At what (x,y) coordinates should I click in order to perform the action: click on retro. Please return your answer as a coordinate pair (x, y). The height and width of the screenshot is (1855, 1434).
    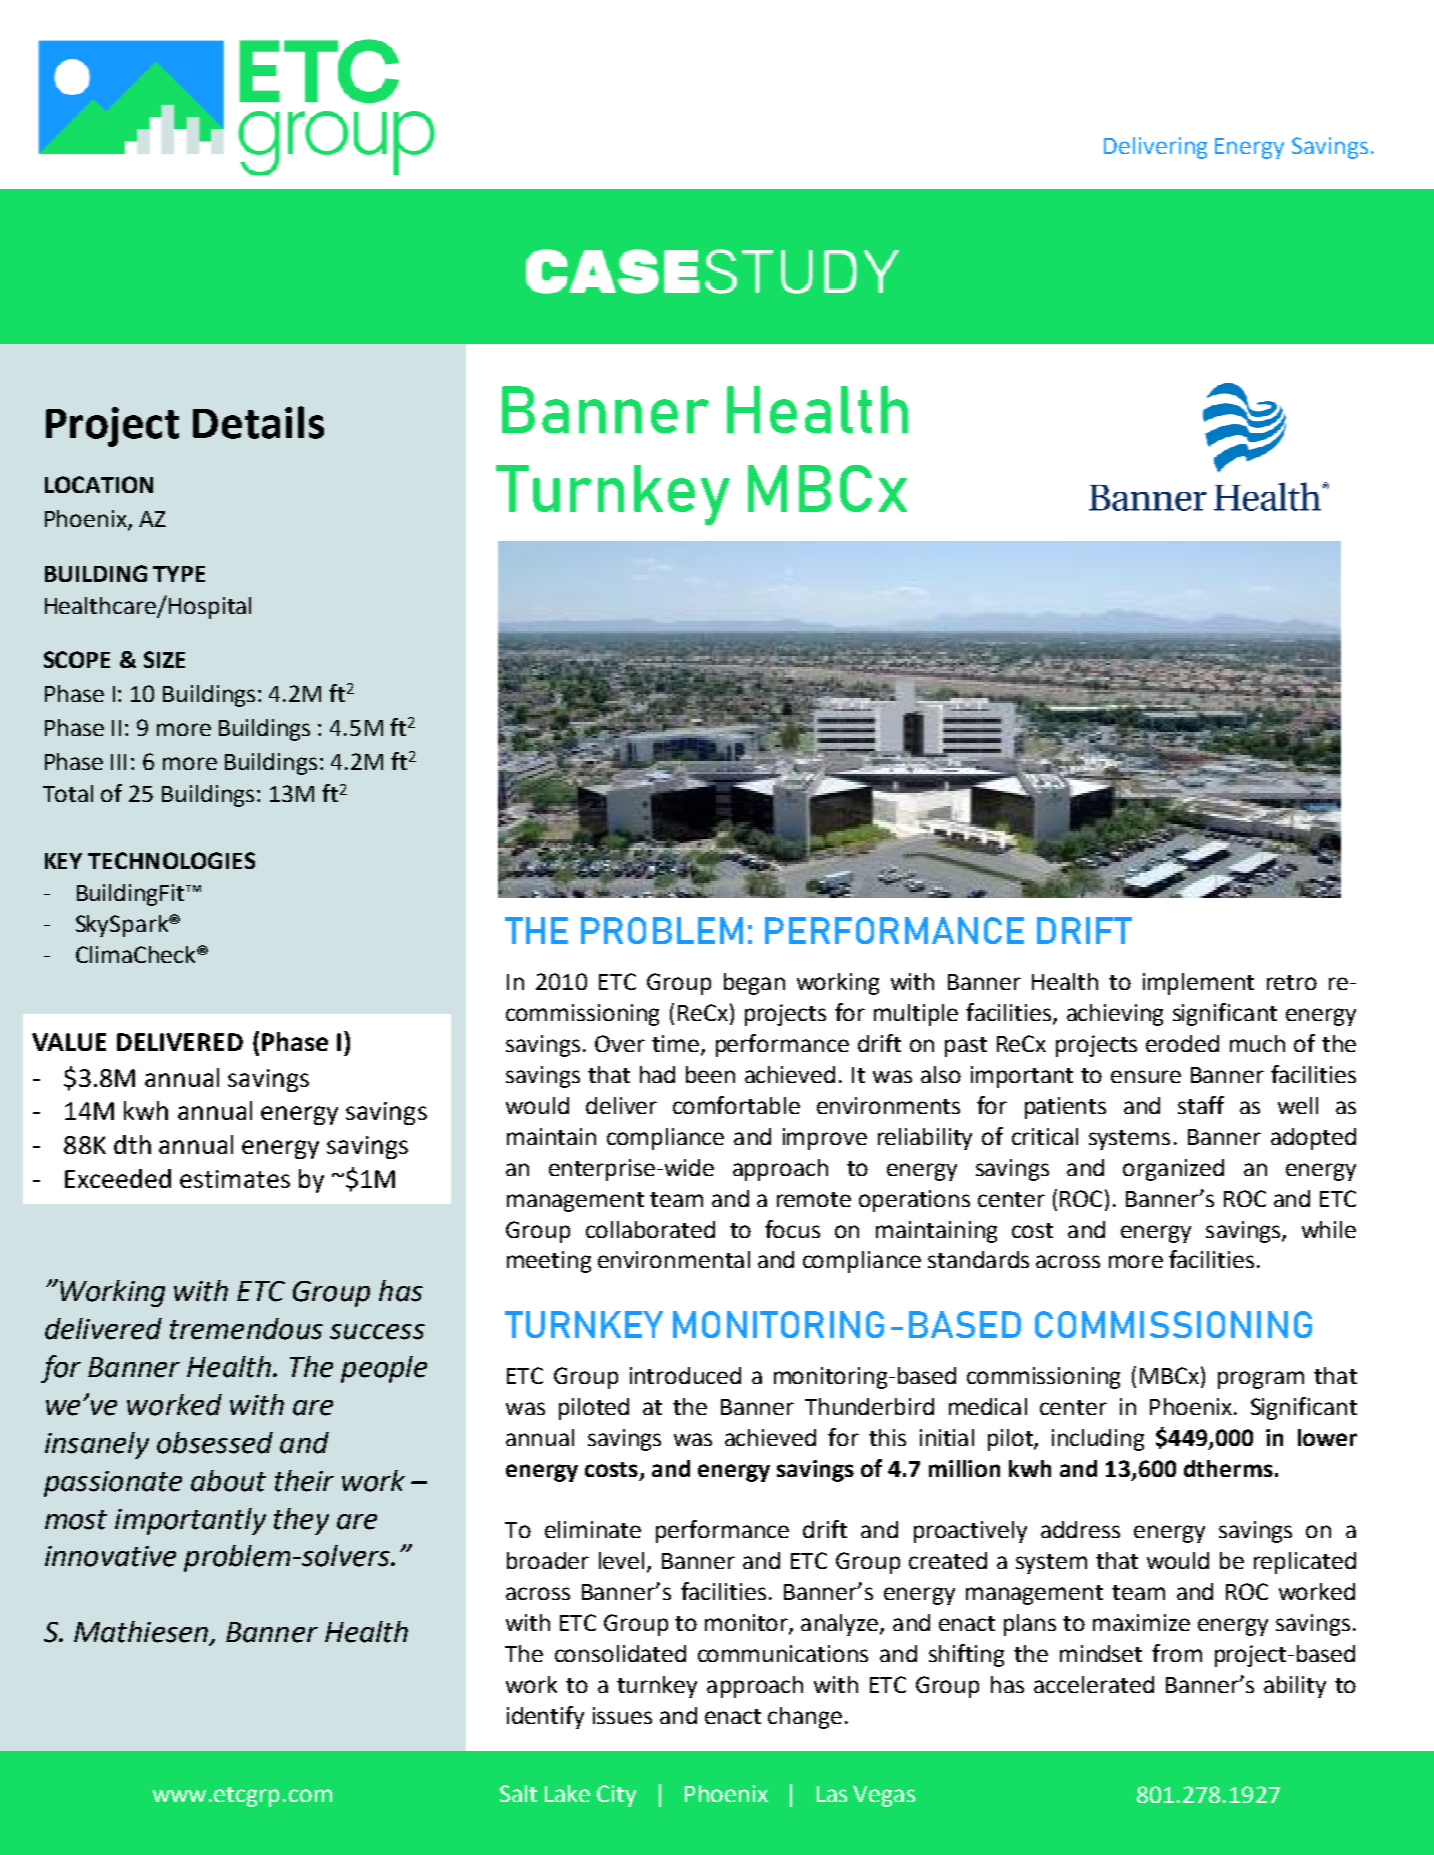
    Looking at the image, I should click on (1292, 982).
